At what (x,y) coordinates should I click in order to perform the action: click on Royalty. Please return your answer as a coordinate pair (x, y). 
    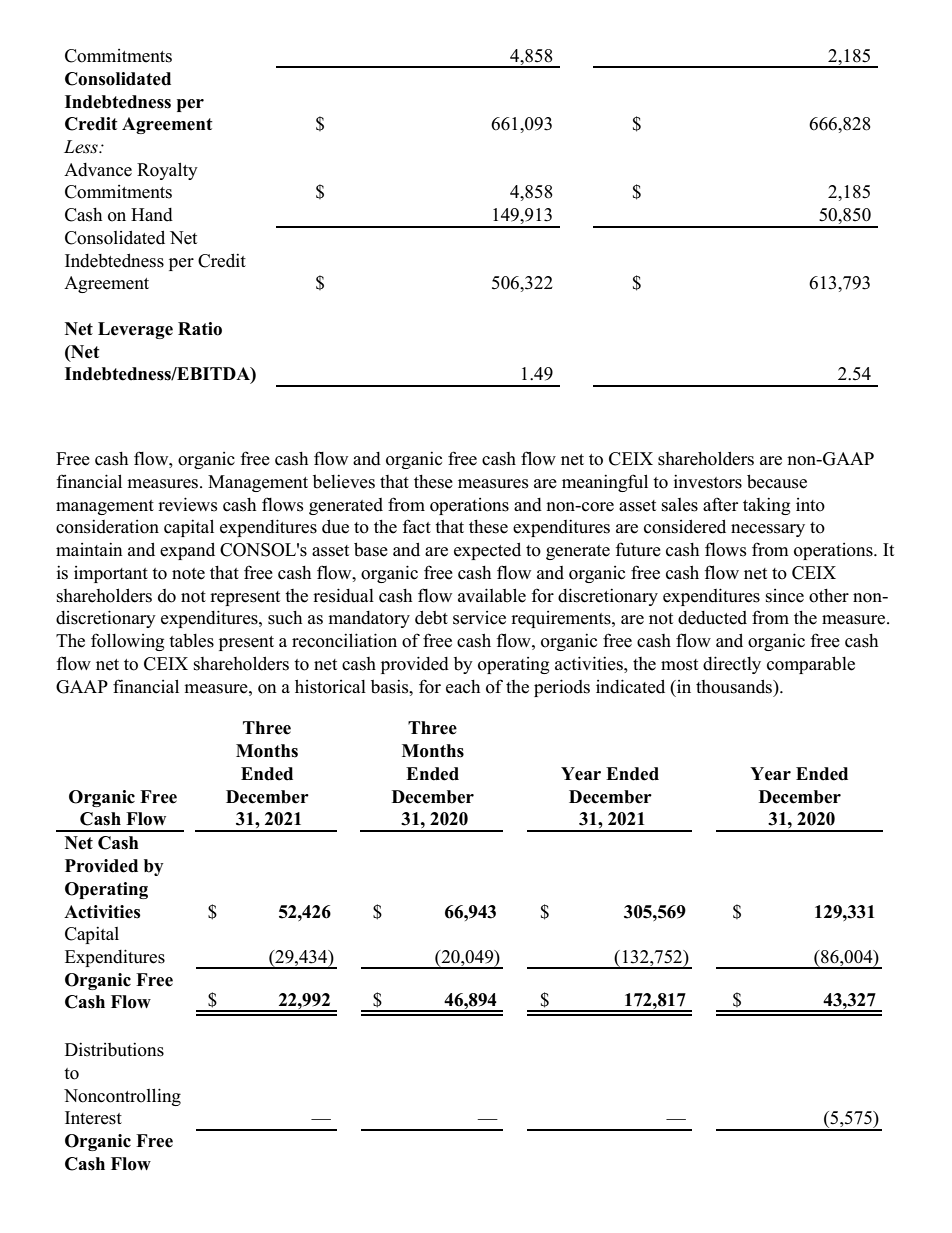
    Looking at the image, I should click on (167, 171).
